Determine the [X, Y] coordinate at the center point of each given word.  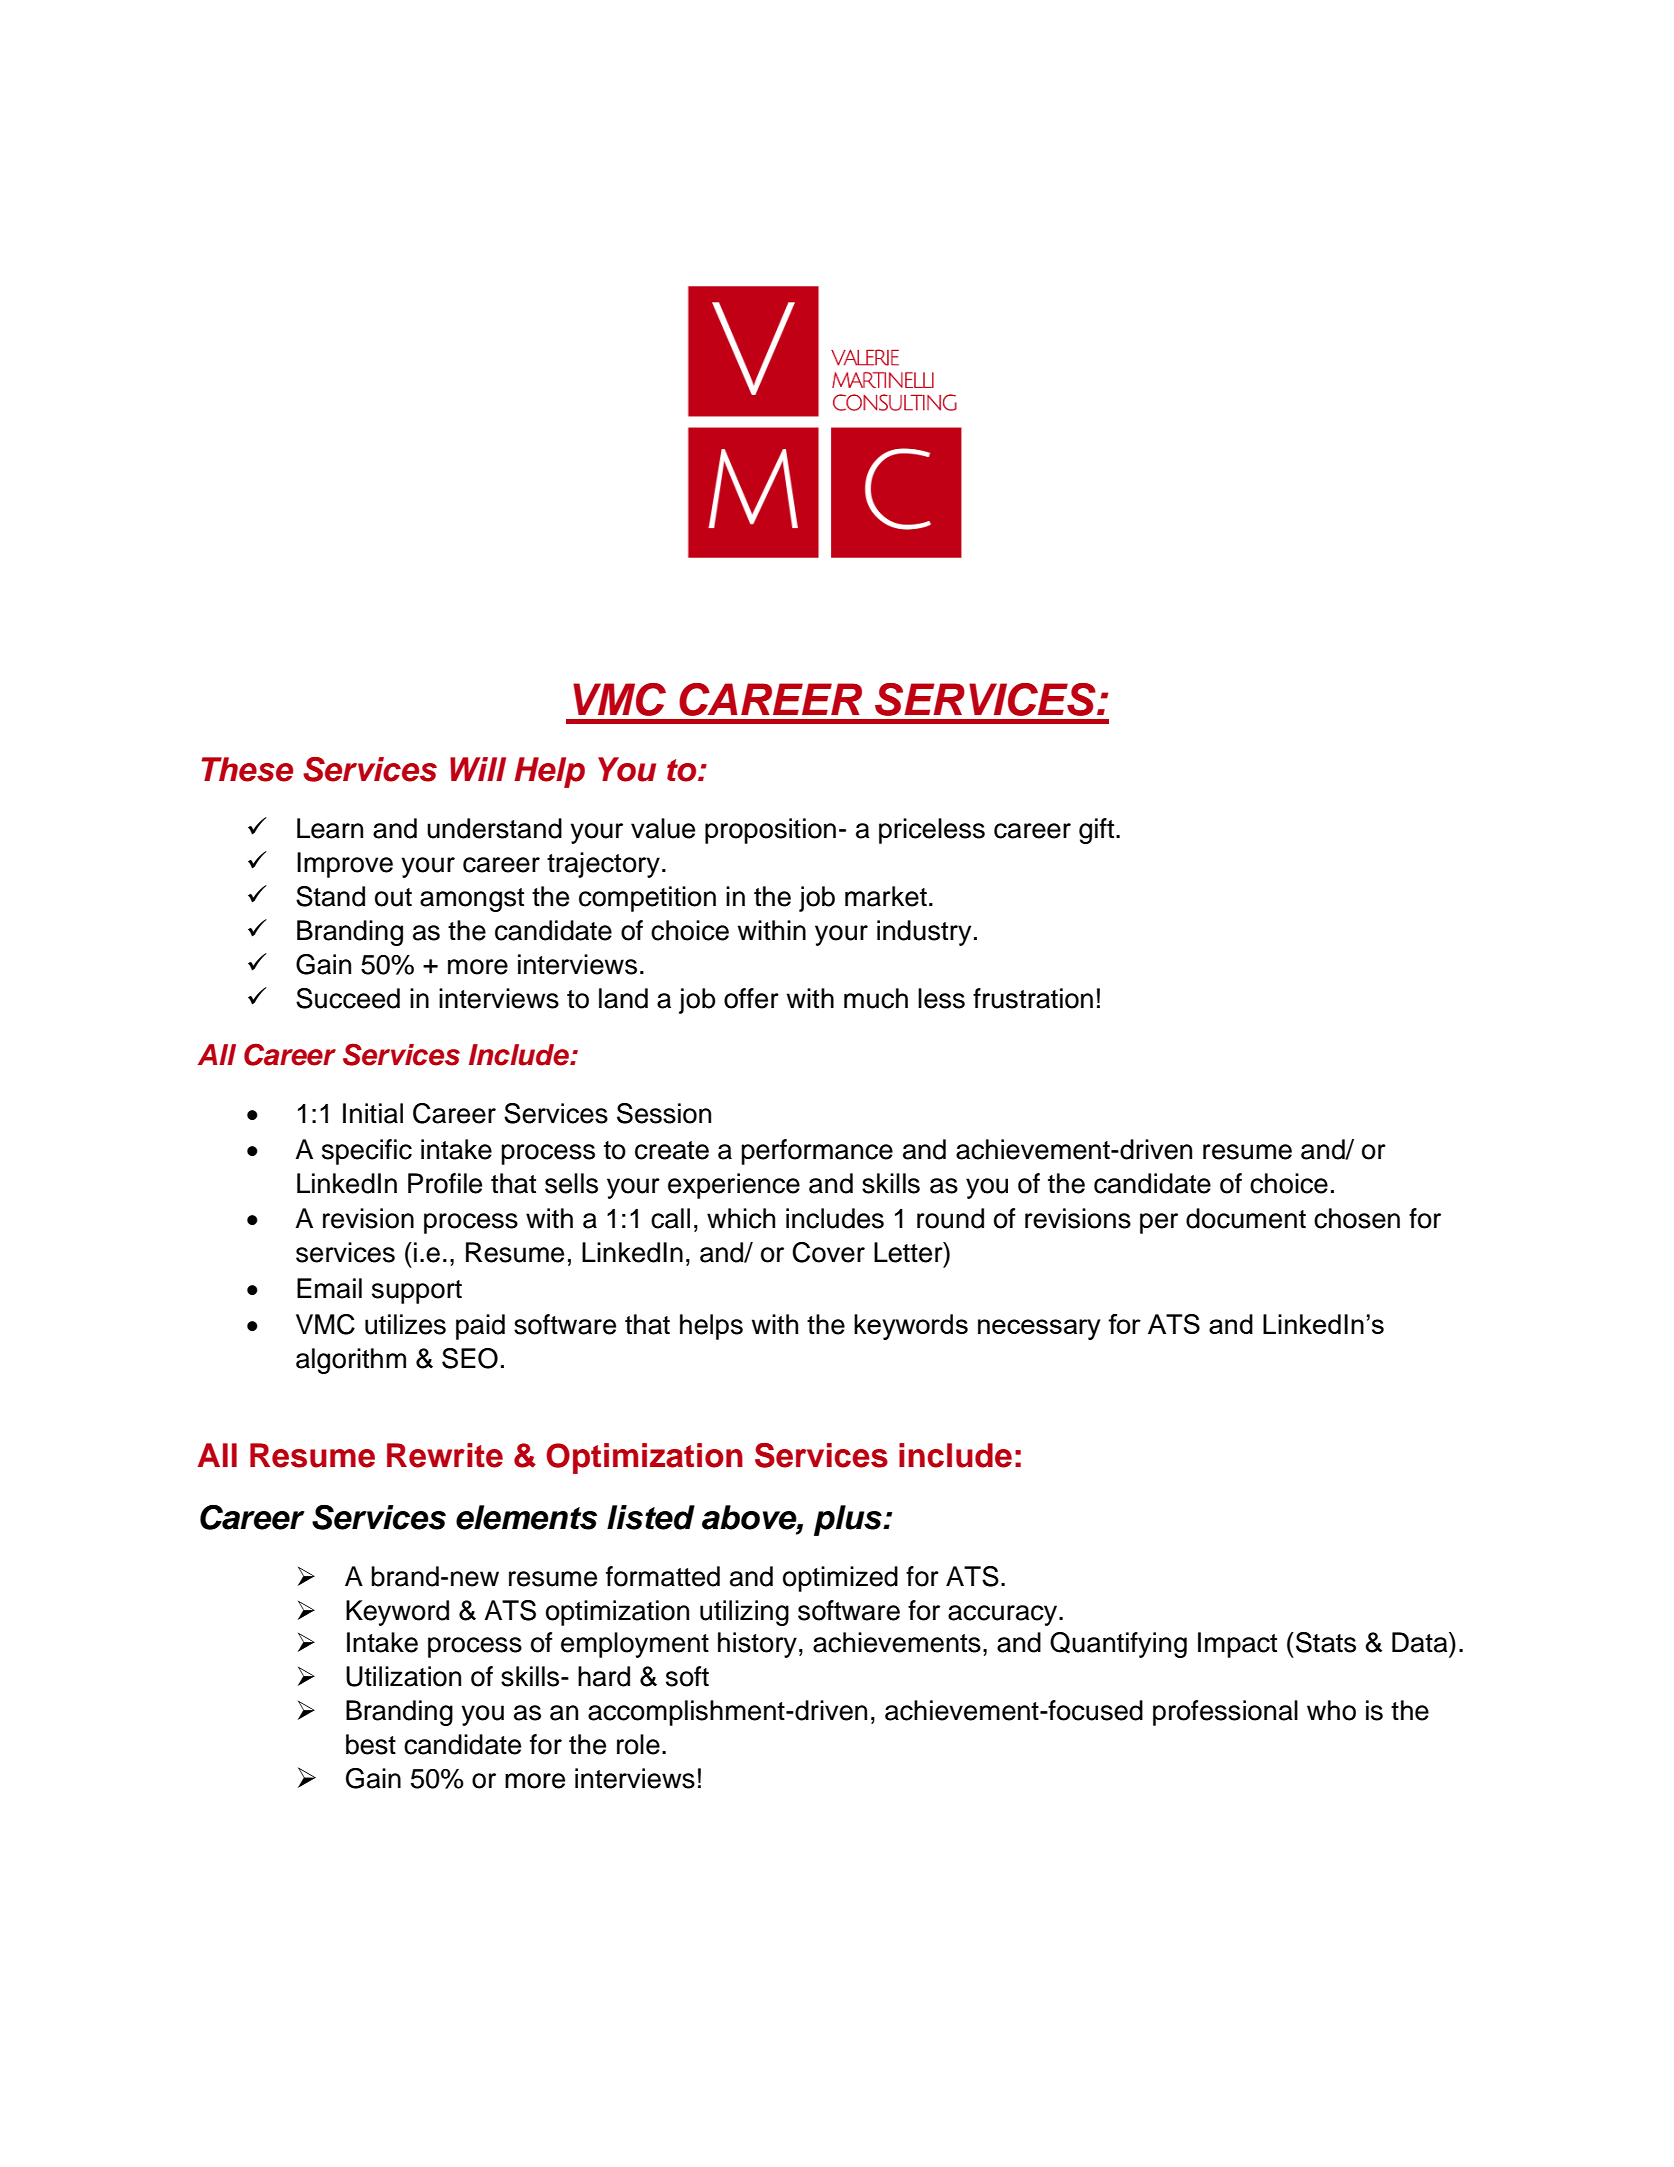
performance [817, 1152]
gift [1098, 831]
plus [849, 1520]
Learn [330, 828]
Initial [373, 1113]
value [663, 828]
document [1246, 1218]
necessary [1039, 1329]
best [371, 1744]
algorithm [351, 1361]
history [757, 1645]
